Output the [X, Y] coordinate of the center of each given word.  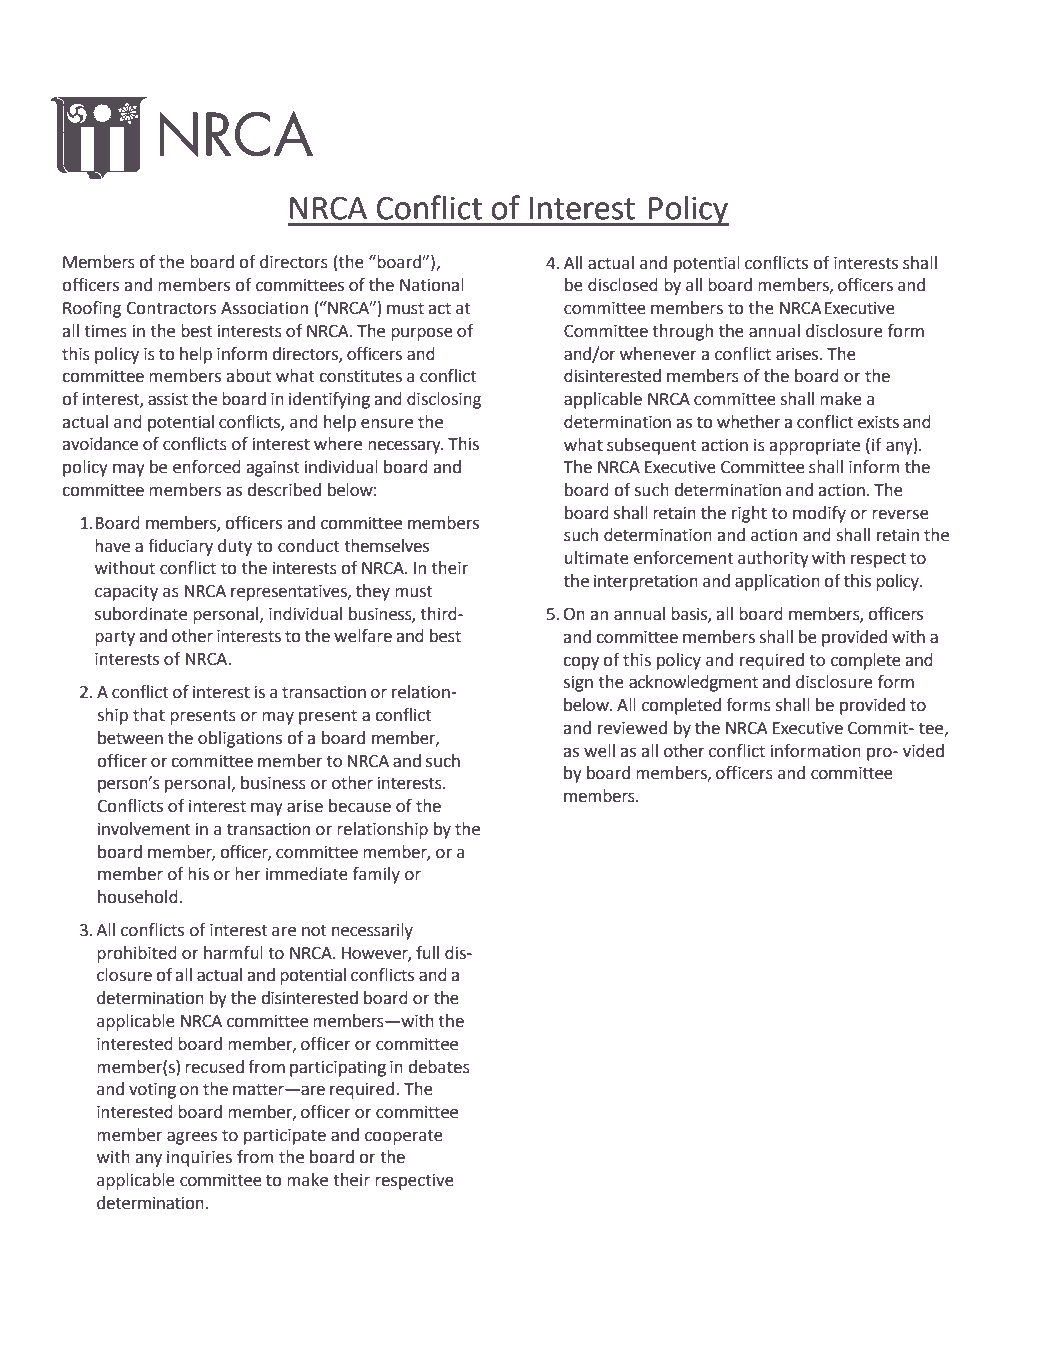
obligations [240, 739]
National [432, 285]
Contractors [171, 308]
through [682, 332]
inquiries [199, 1159]
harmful [233, 953]
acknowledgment [693, 683]
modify [819, 514]
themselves [386, 546]
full [427, 953]
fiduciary [180, 547]
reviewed [632, 728]
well [599, 751]
